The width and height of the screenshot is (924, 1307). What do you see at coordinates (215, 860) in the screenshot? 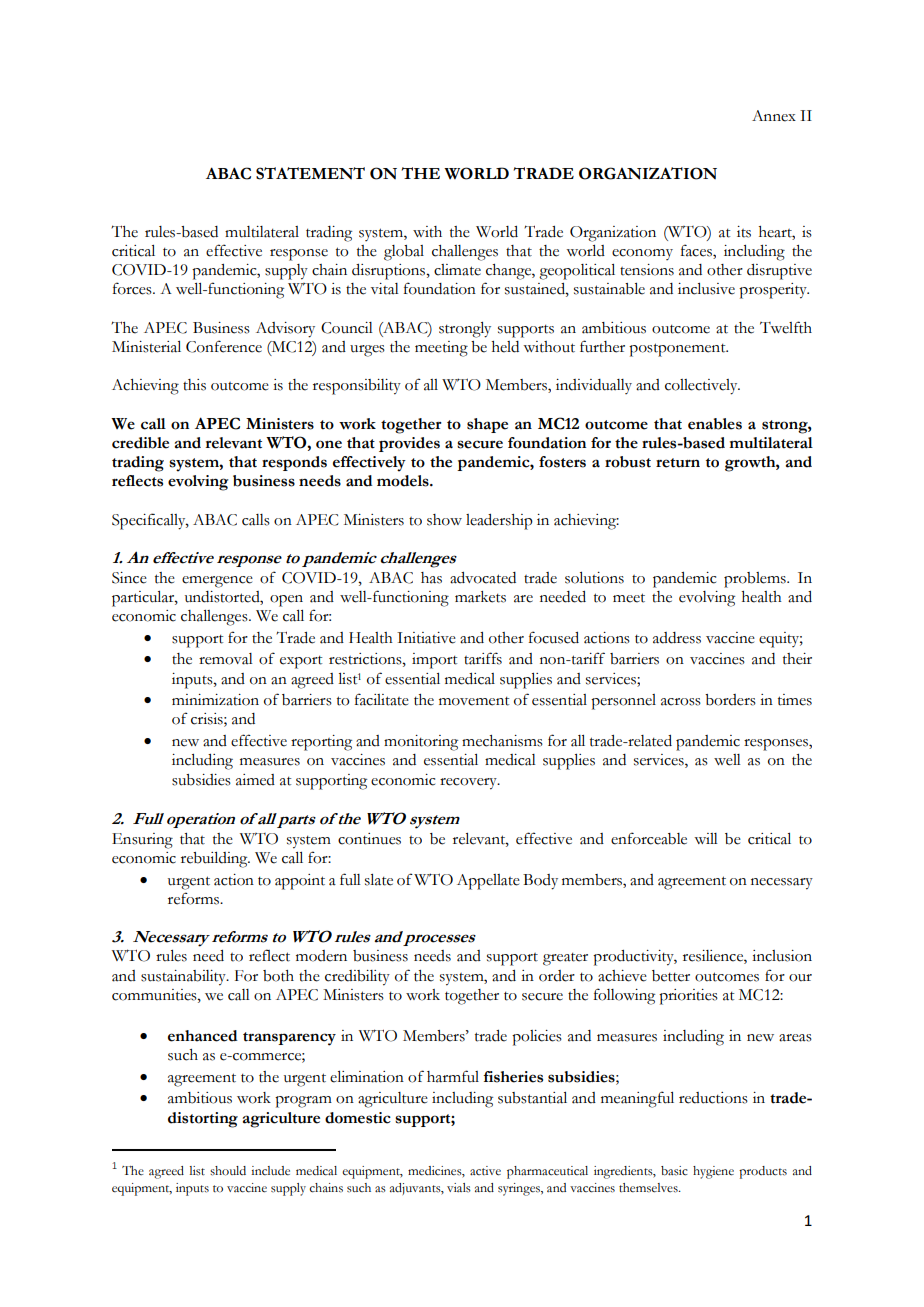
I see `rebuilding` at bounding box center [215, 860].
